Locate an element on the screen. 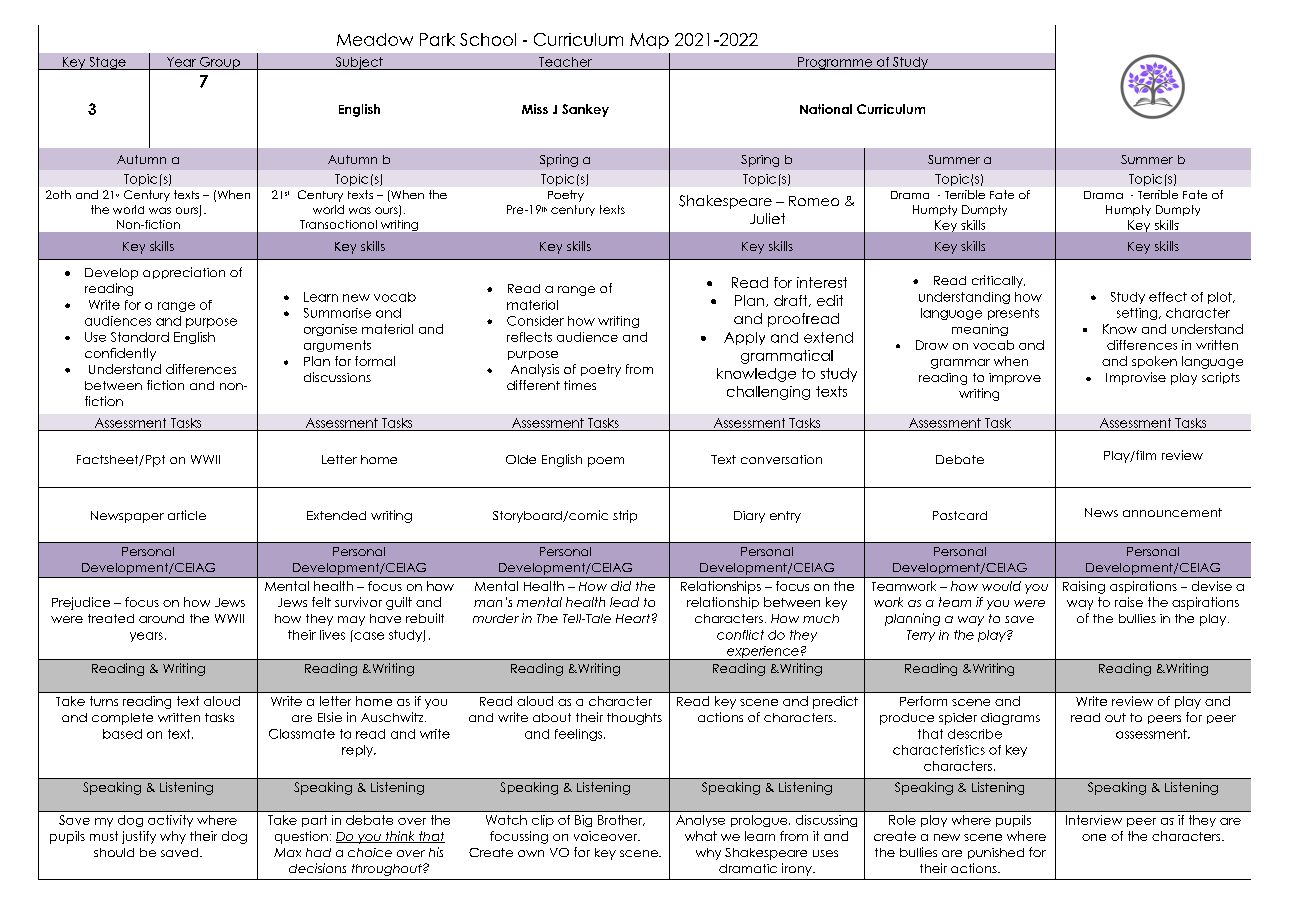  setting is located at coordinates (1138, 314).
